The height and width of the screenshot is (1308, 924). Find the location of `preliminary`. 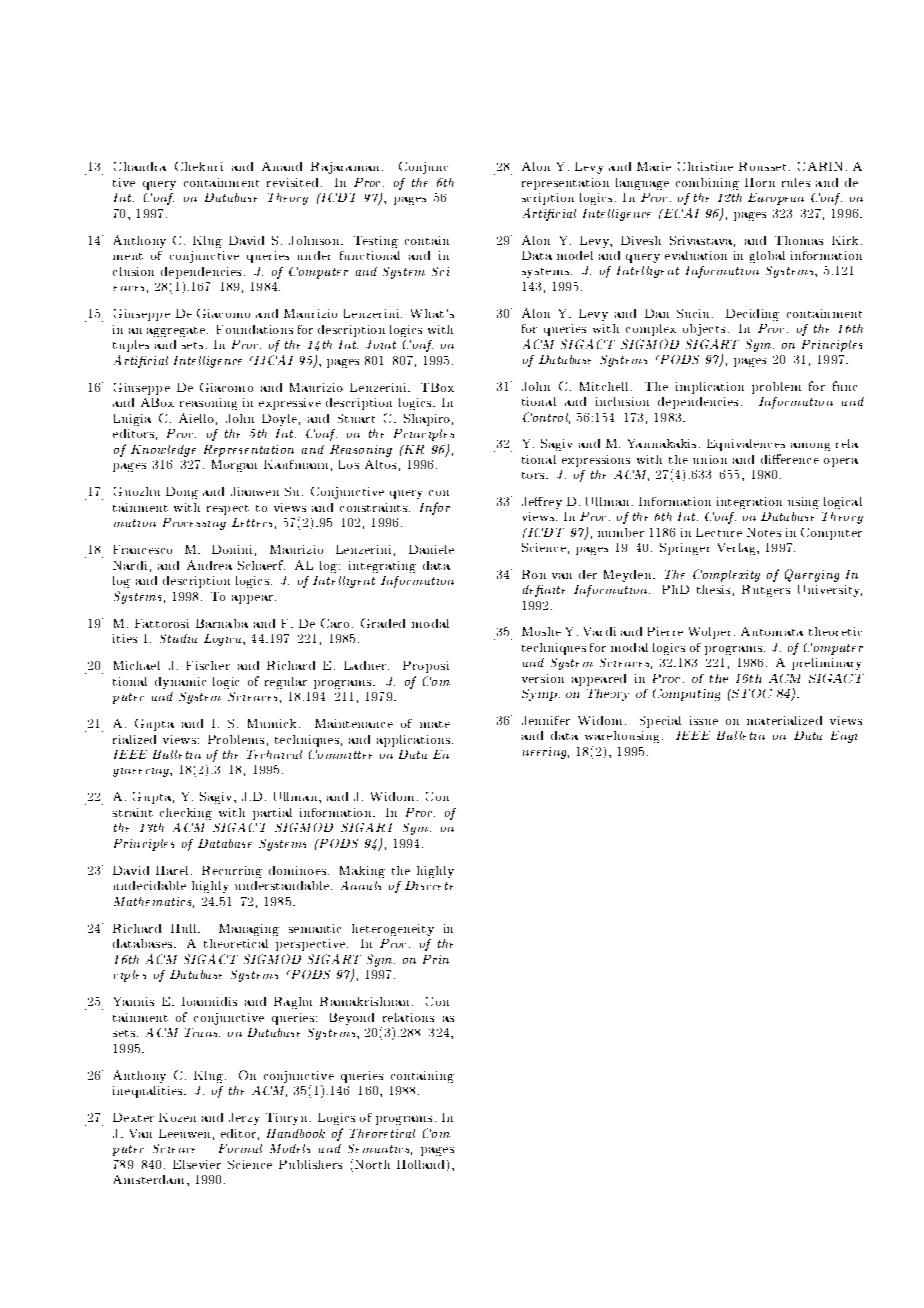

preliminary is located at coordinates (826, 664).
